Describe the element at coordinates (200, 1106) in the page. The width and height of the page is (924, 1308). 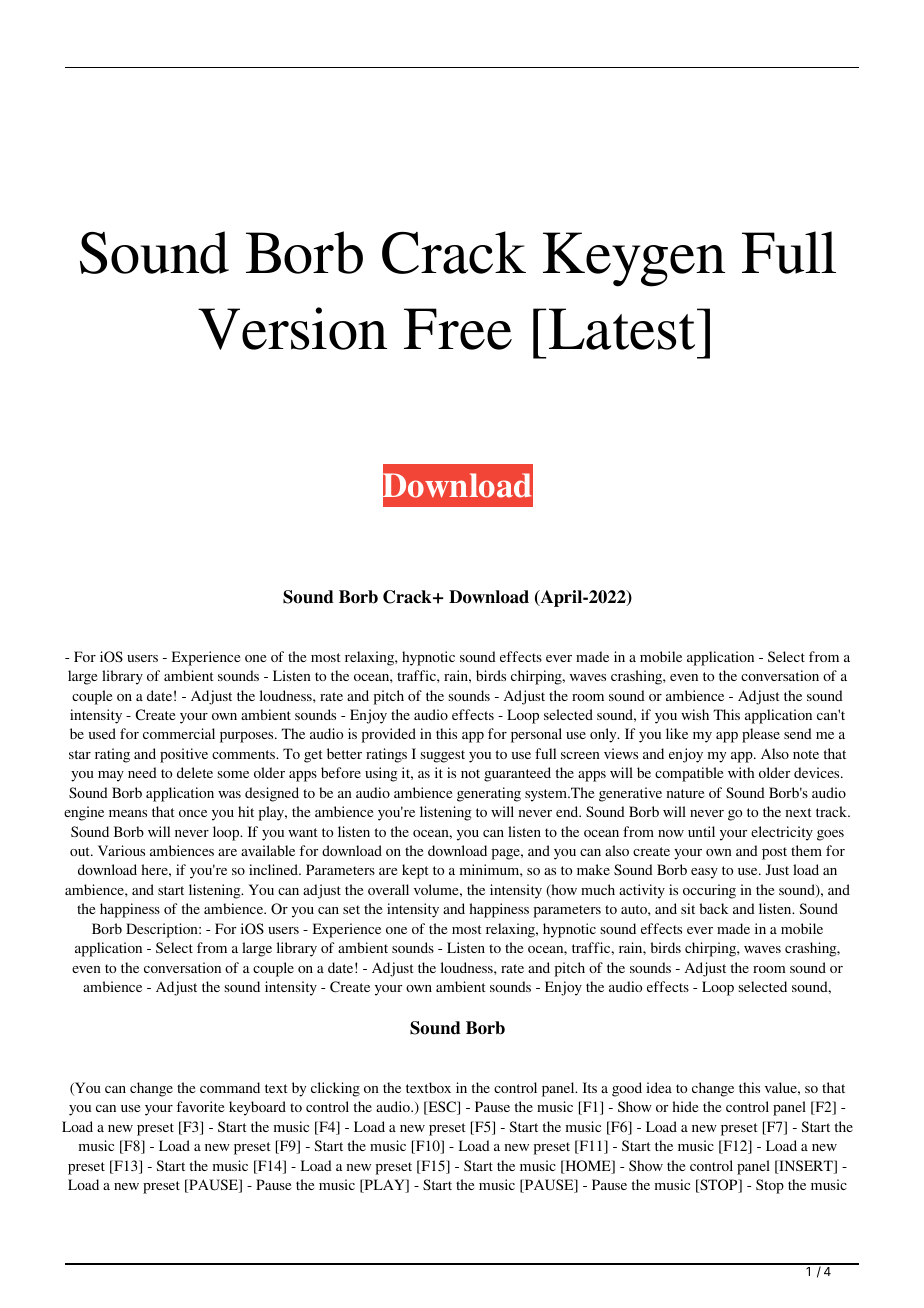
I see `favorite` at that location.
